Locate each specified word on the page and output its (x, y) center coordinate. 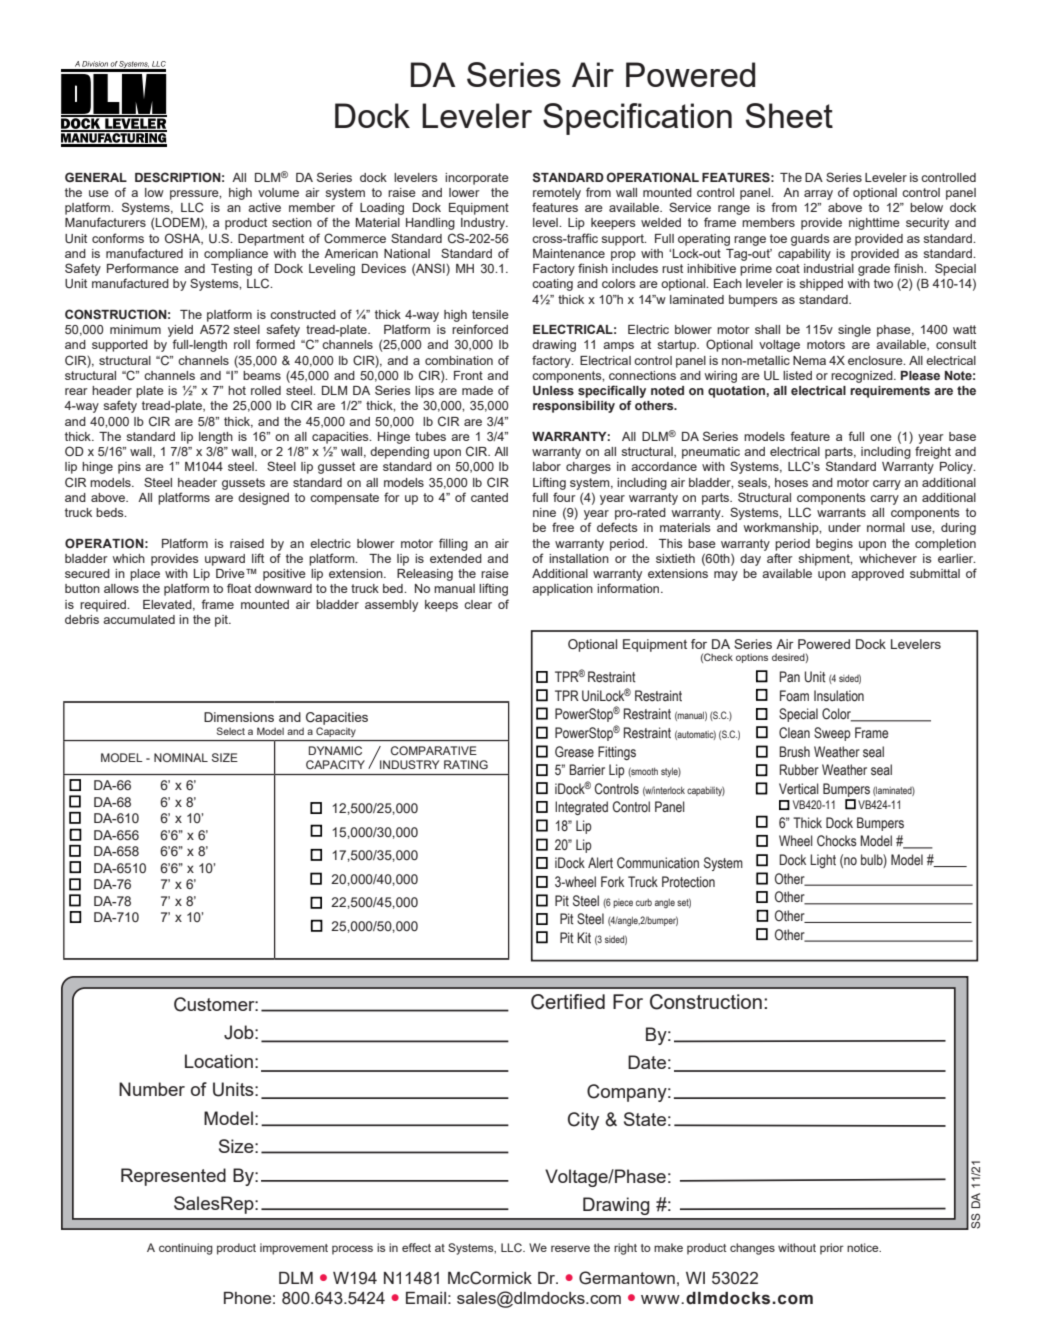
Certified (568, 1002)
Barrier (587, 770)
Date (647, 1062)
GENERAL (96, 177)
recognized (863, 377)
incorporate (477, 179)
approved (877, 575)
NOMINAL (181, 757)
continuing (186, 1249)
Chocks (837, 841)
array (818, 195)
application (562, 590)
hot (237, 390)
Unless (553, 390)
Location (219, 1061)
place (145, 575)
